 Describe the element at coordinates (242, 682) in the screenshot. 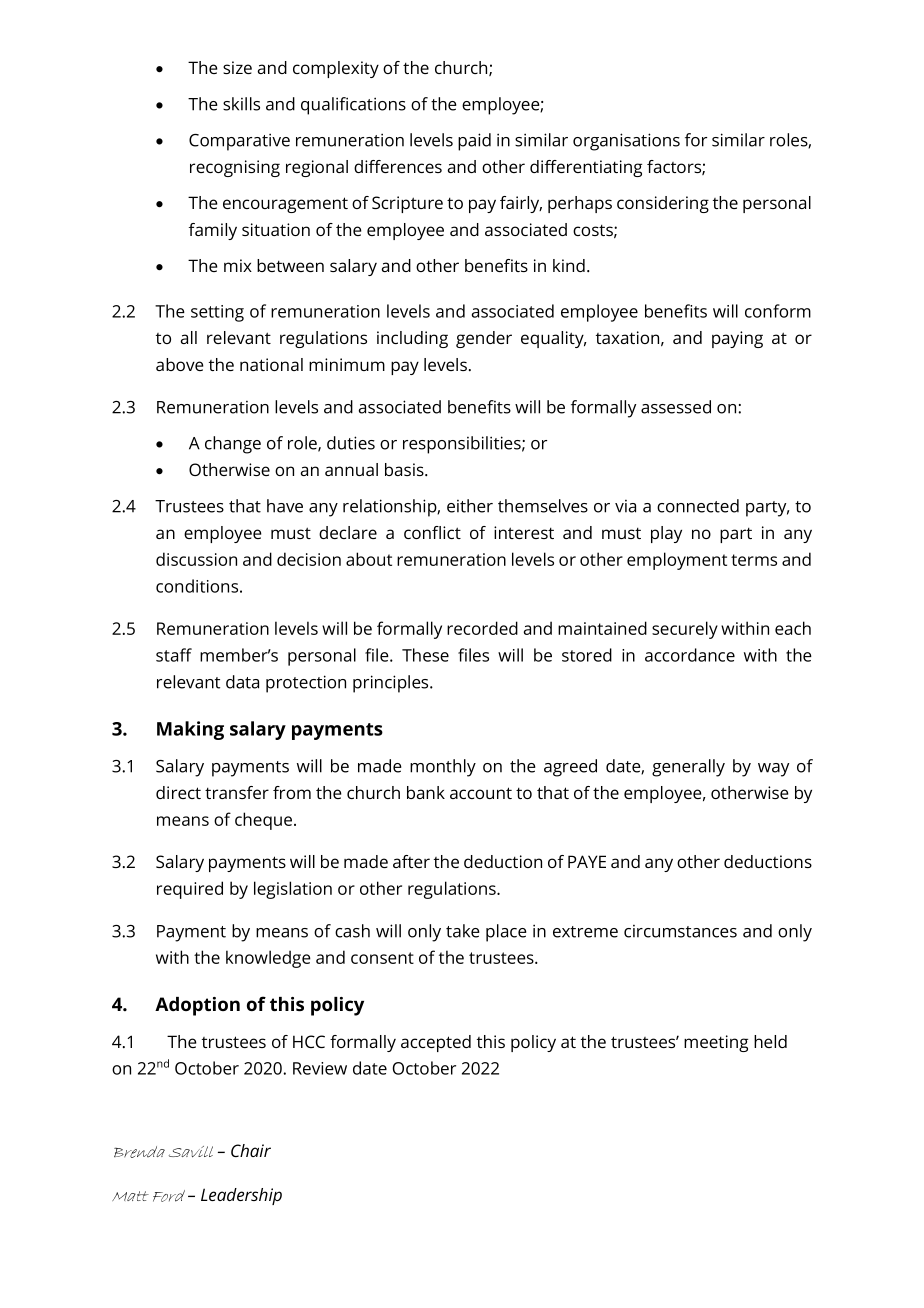

I see `data` at that location.
